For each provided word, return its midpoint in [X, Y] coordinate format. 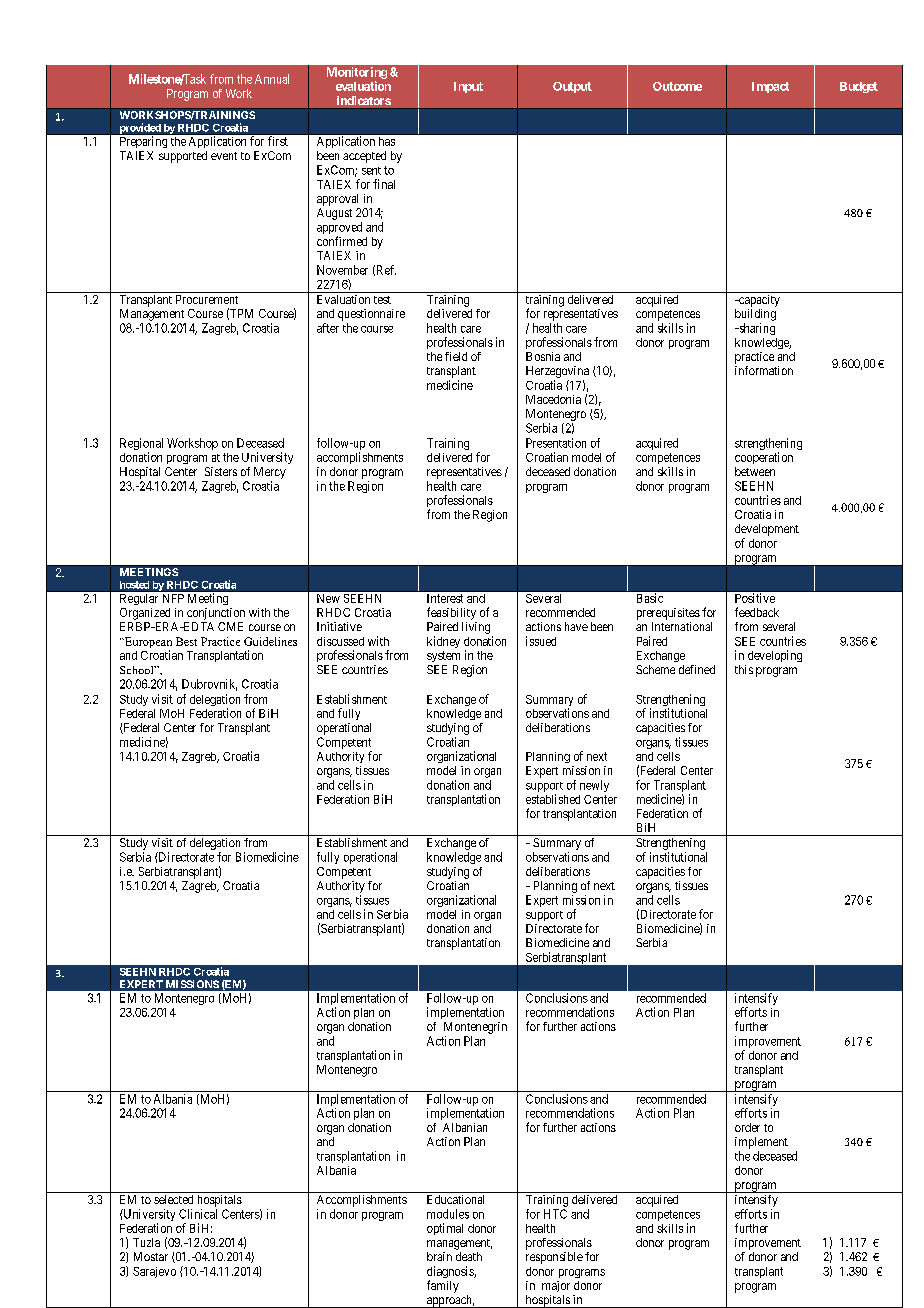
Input [468, 87]
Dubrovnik [209, 685]
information [764, 370]
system [443, 656]
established [553, 799]
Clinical [198, 1214]
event [224, 156]
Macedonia [553, 399]
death [469, 1256]
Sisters [221, 471]
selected [173, 1199]
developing [775, 656]
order [747, 1127]
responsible [554, 1258]
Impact [770, 87]
